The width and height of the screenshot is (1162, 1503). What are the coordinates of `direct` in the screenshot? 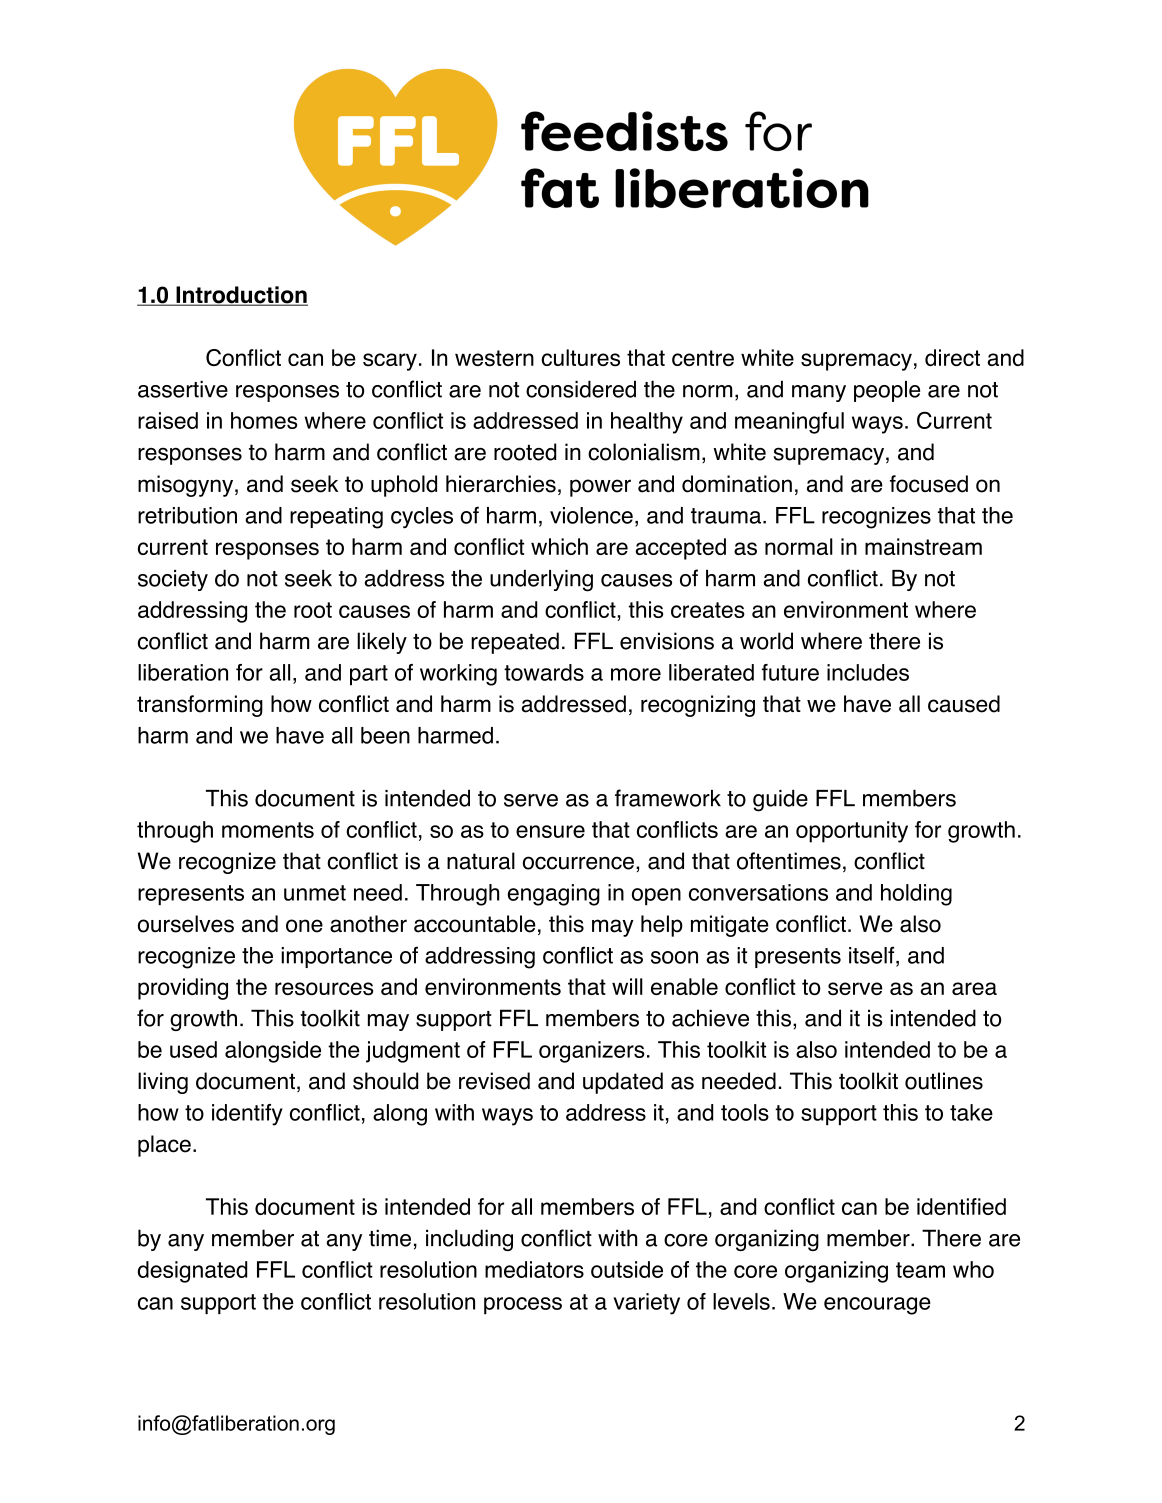 It's located at (952, 357).
